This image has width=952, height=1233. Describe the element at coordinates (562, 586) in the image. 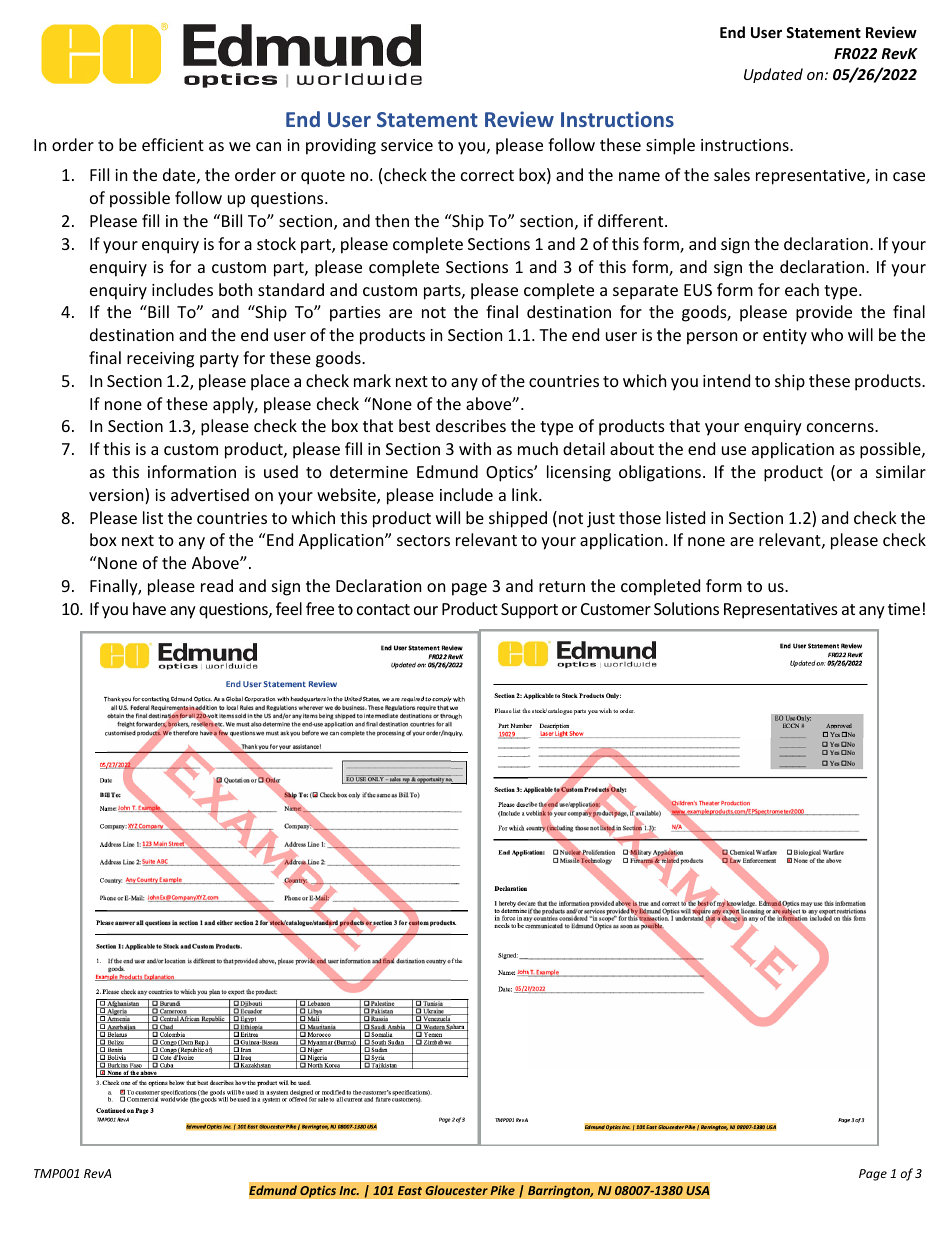

I see `return` at that location.
